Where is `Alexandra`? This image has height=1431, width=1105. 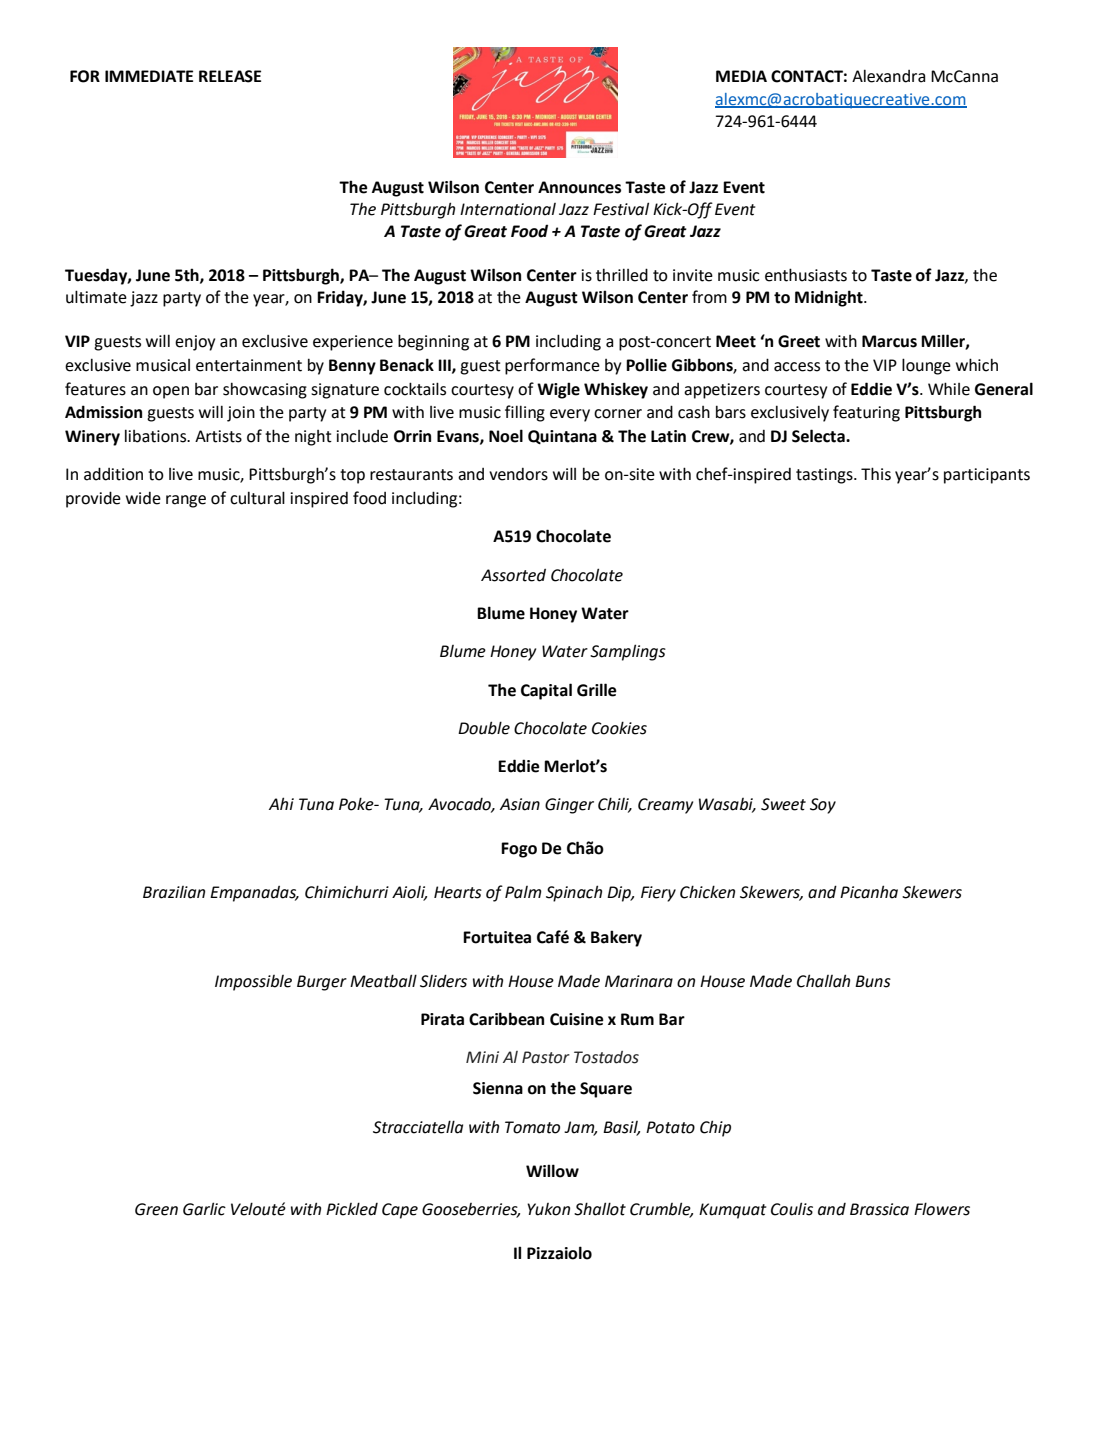
Alexandra is located at coordinates (888, 76).
